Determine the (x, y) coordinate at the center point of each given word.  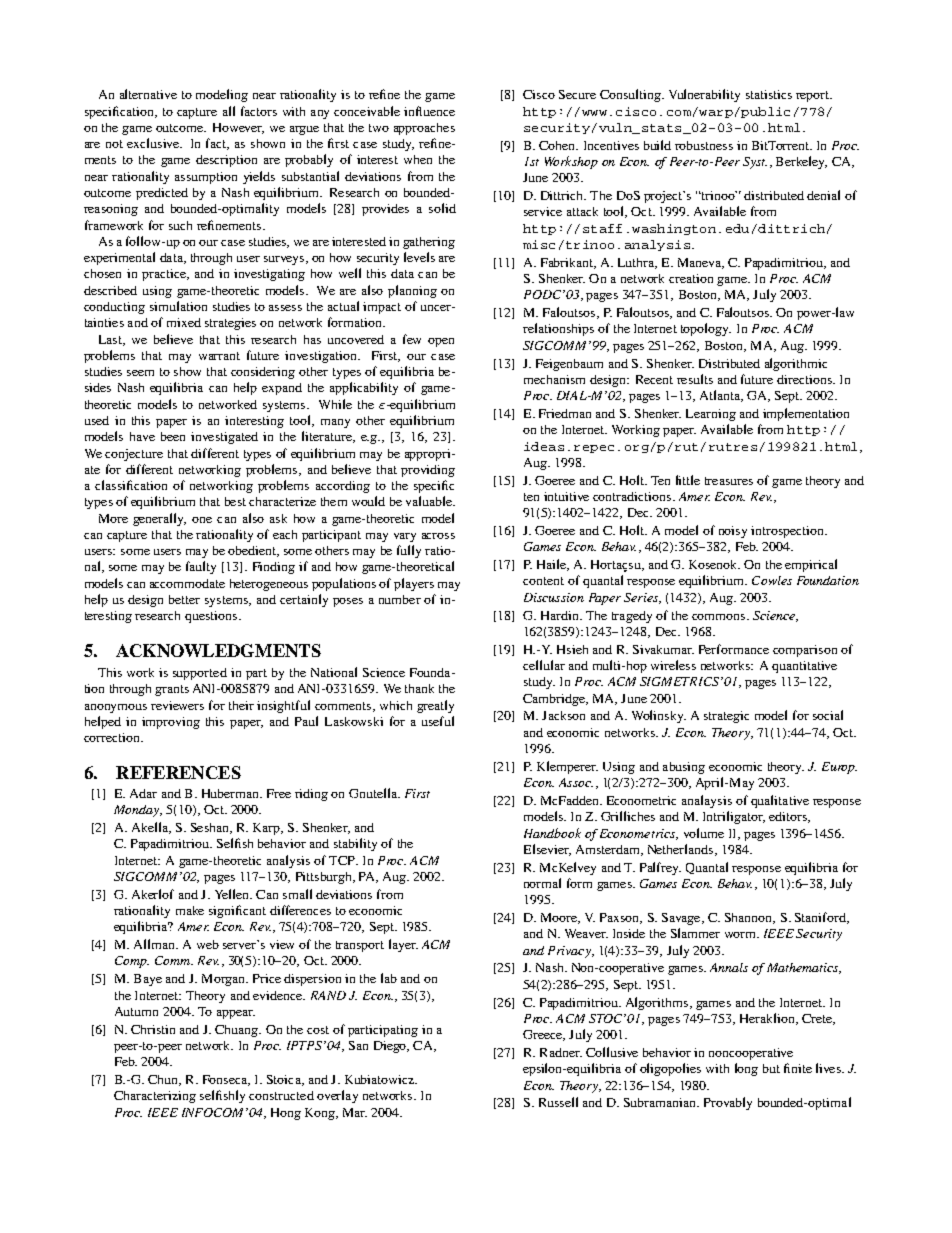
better (184, 599)
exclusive (154, 143)
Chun (164, 1080)
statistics (769, 94)
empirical (811, 565)
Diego (391, 1047)
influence (429, 111)
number (400, 599)
